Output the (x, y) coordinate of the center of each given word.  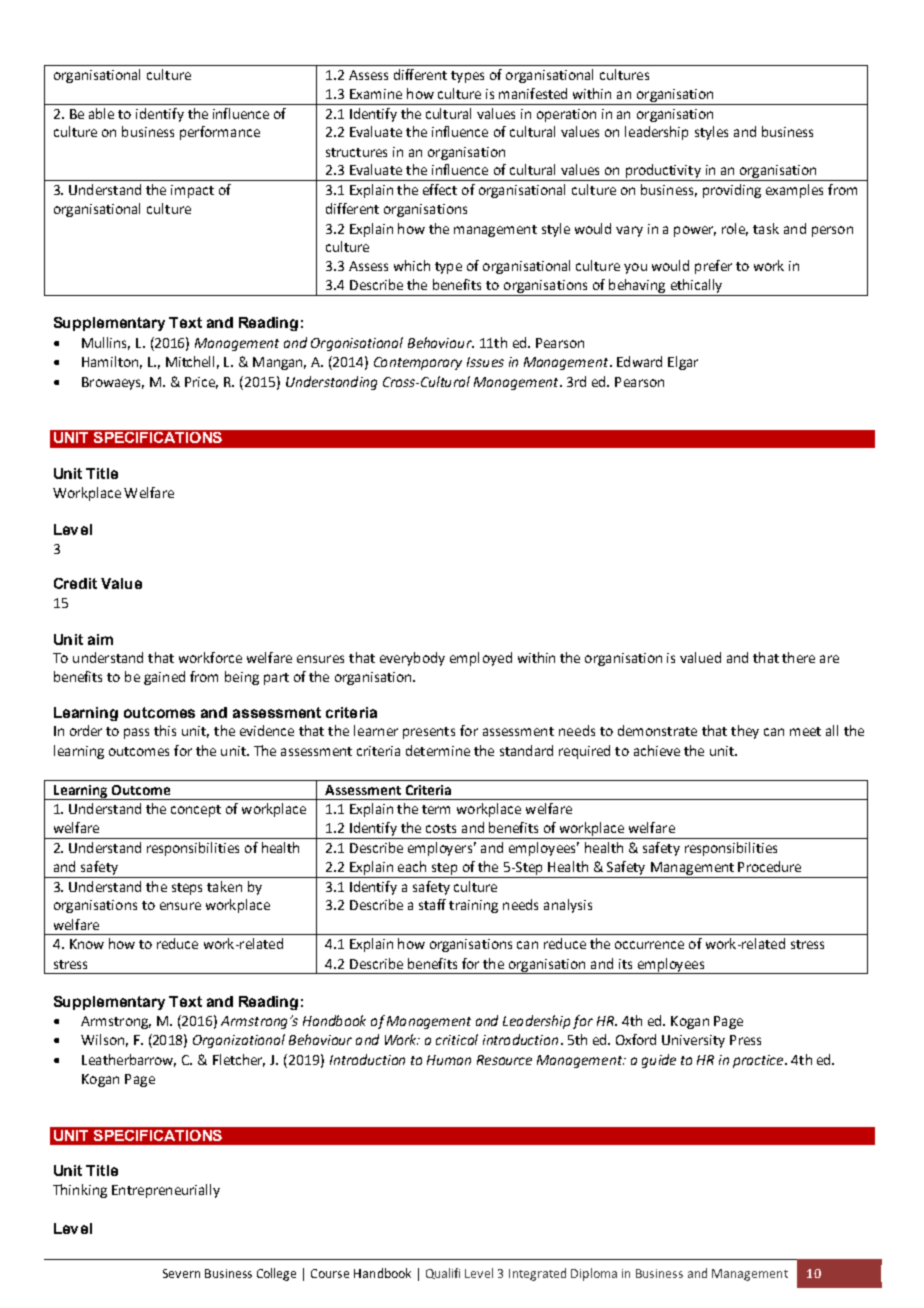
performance (220, 133)
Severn (181, 1273)
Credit (75, 583)
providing (732, 191)
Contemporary (418, 363)
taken (224, 886)
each (412, 866)
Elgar (683, 363)
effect (440, 189)
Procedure (769, 866)
